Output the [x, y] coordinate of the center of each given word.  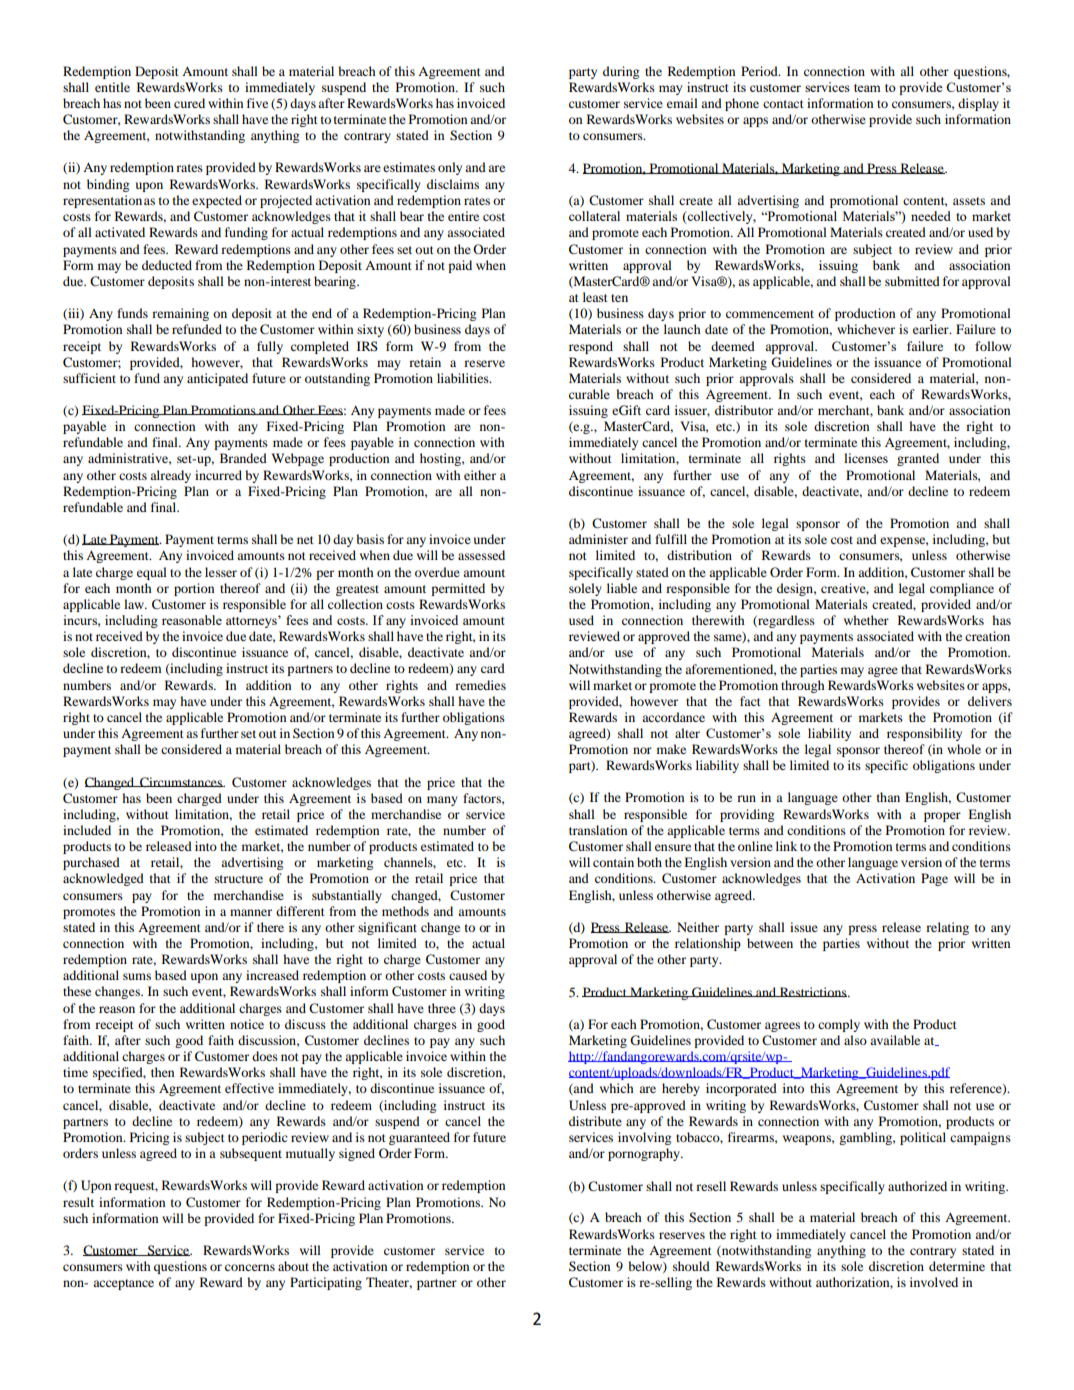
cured [189, 103]
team [867, 88]
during [621, 72]
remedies [480, 685]
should [691, 1266]
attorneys [252, 622]
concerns [250, 1267]
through [803, 686]
